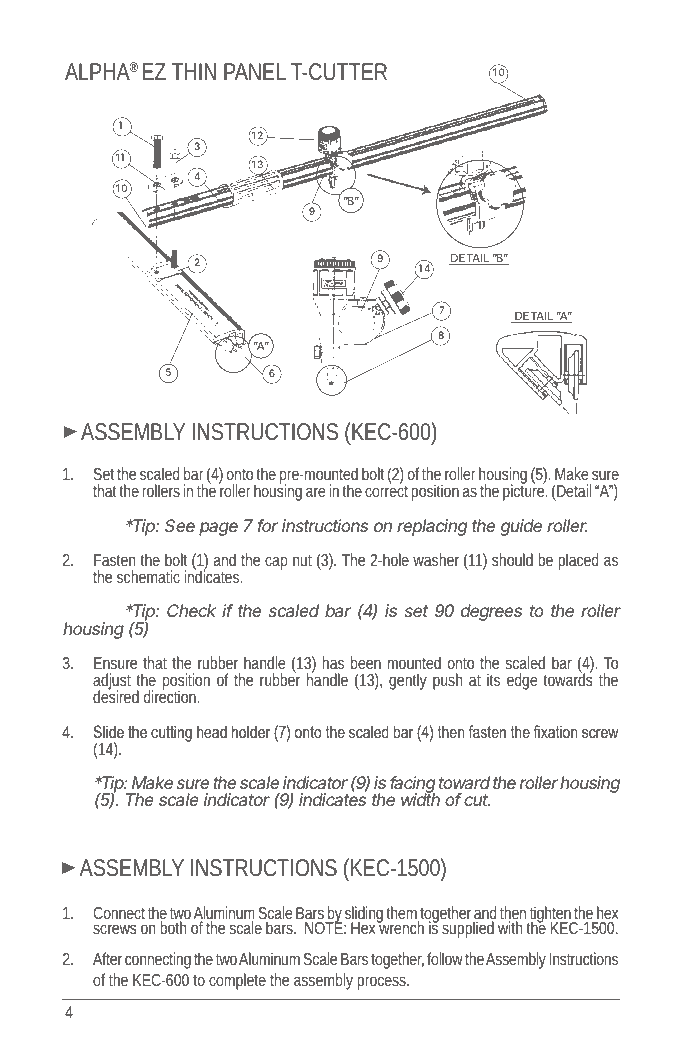  Describe the element at coordinates (173, 927) in the image. I see `both` at that location.
